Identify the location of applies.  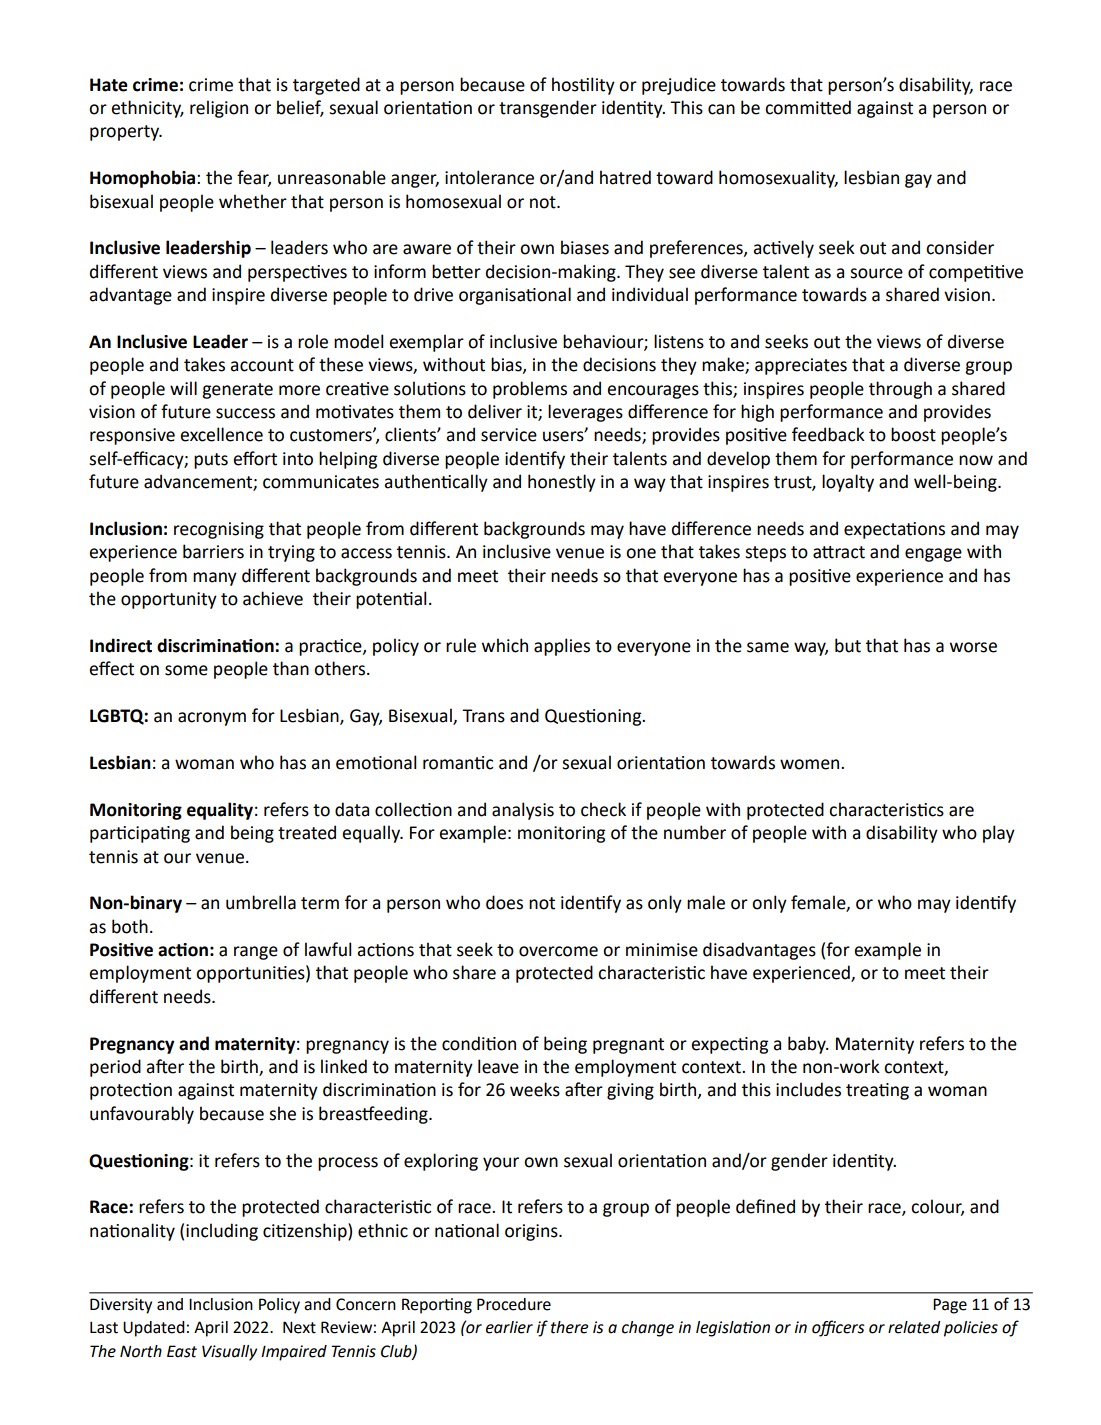
(562, 647).
